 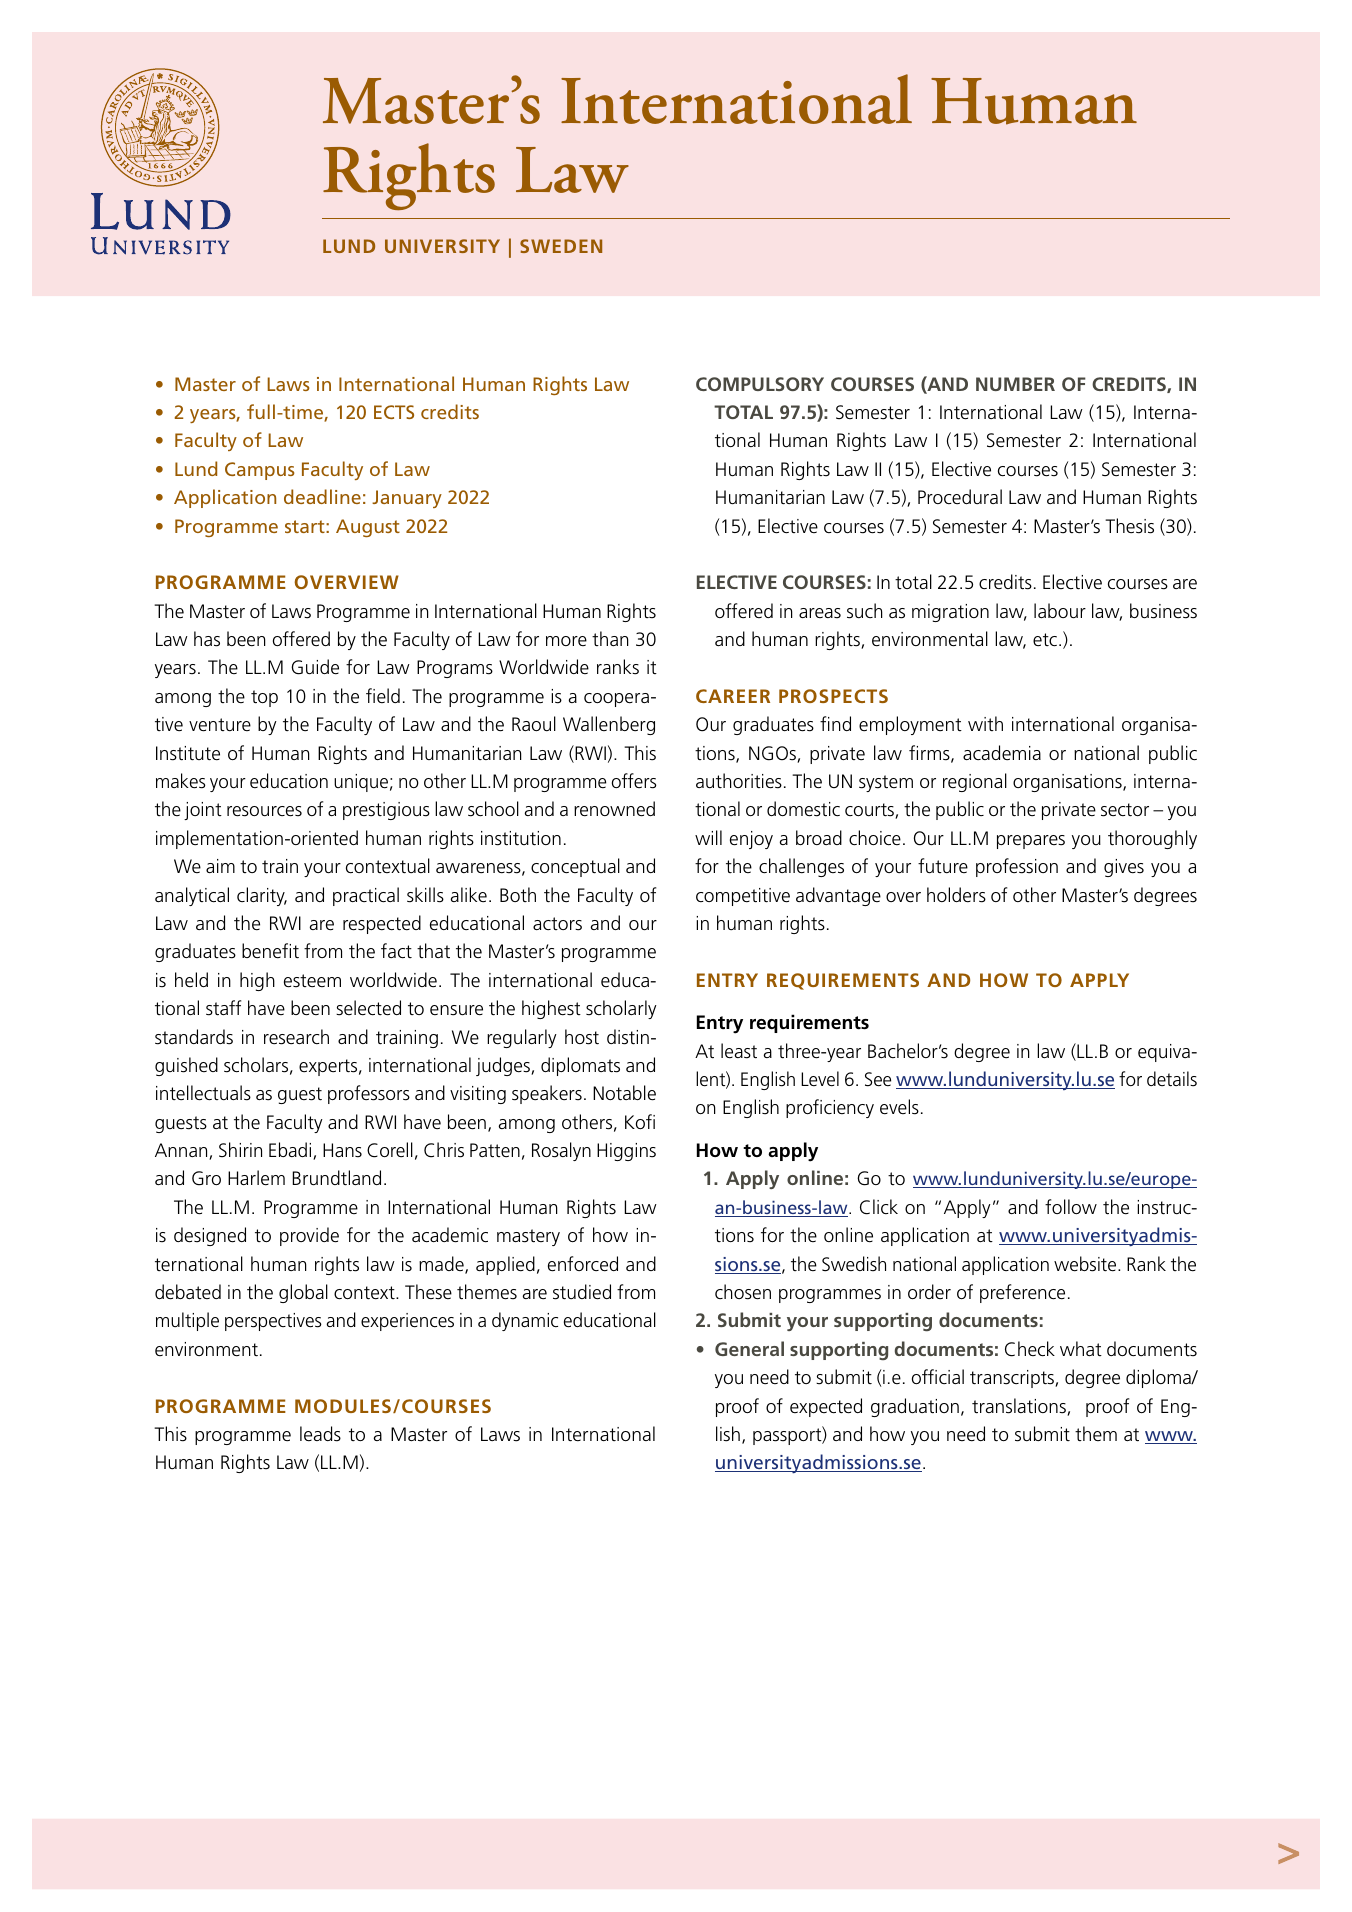 What do you see at coordinates (1031, 842) in the screenshot?
I see `prepares` at bounding box center [1031, 842].
